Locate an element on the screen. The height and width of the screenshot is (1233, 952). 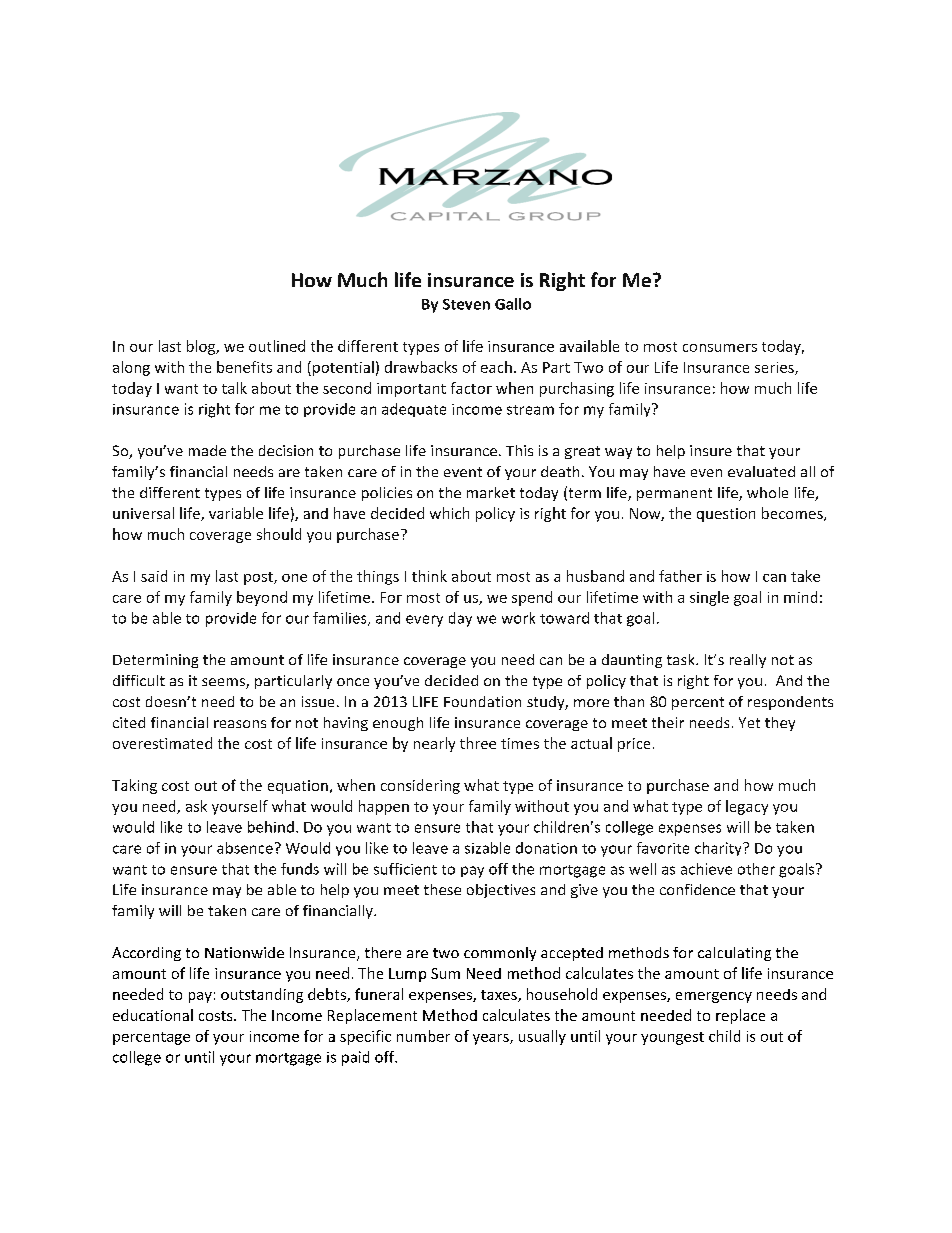
outlined is located at coordinates (277, 346).
